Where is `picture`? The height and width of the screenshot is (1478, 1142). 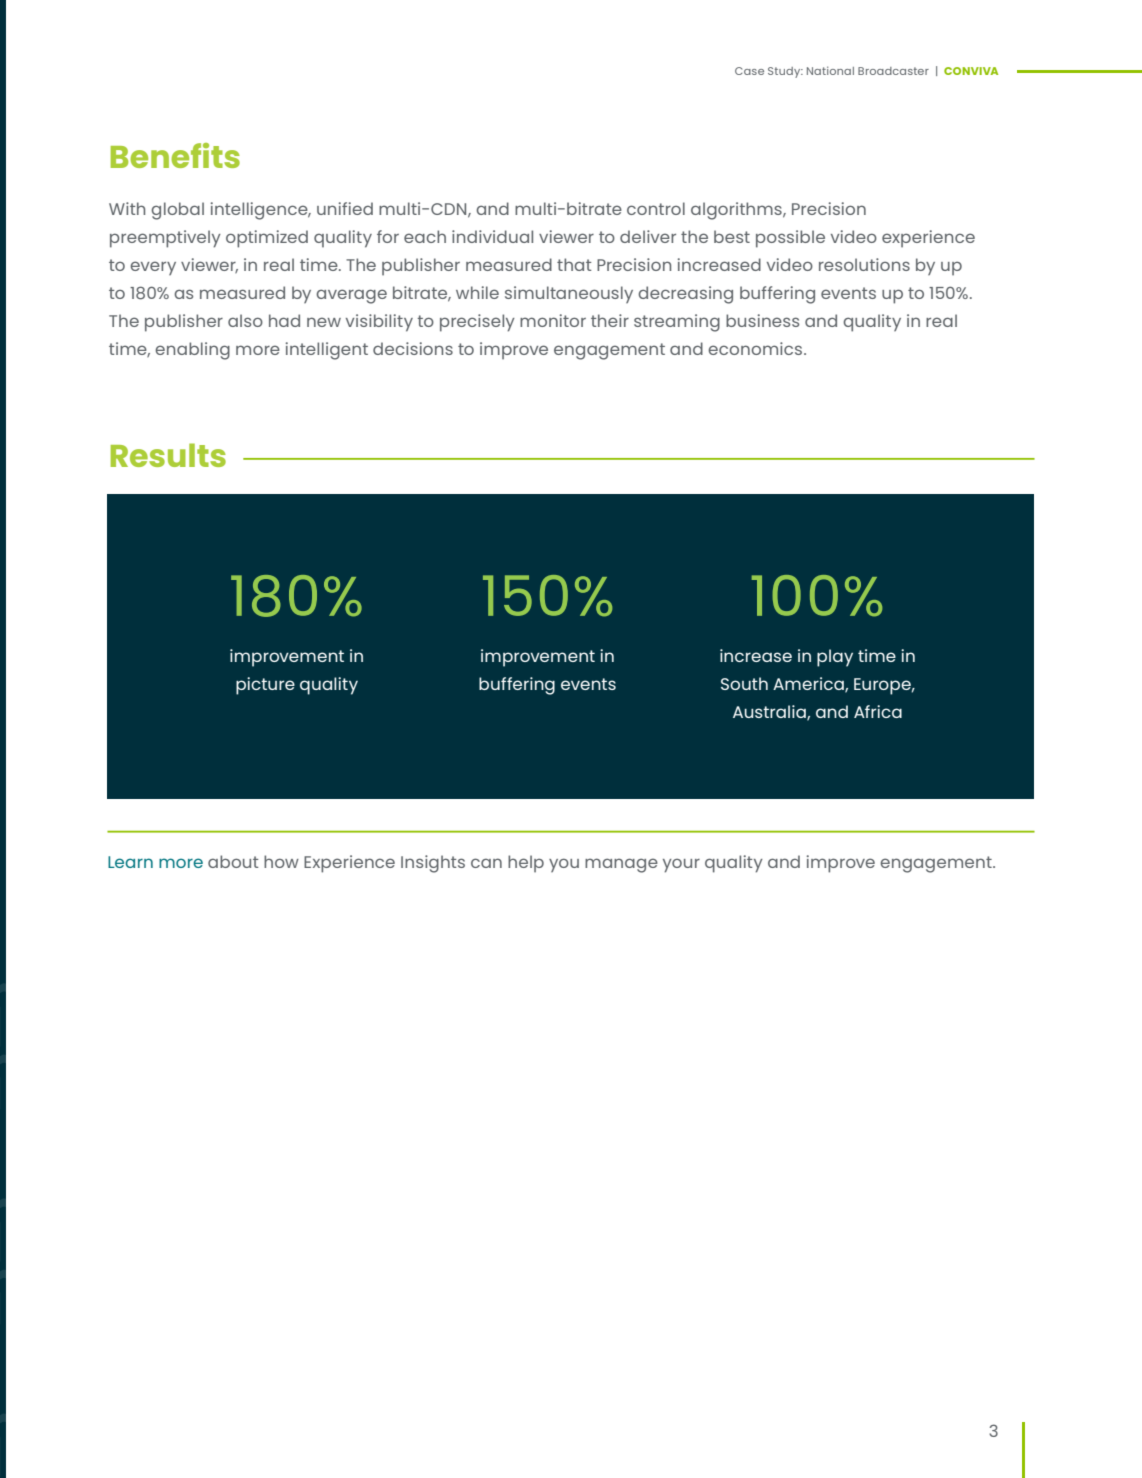
picture is located at coordinates (265, 686).
